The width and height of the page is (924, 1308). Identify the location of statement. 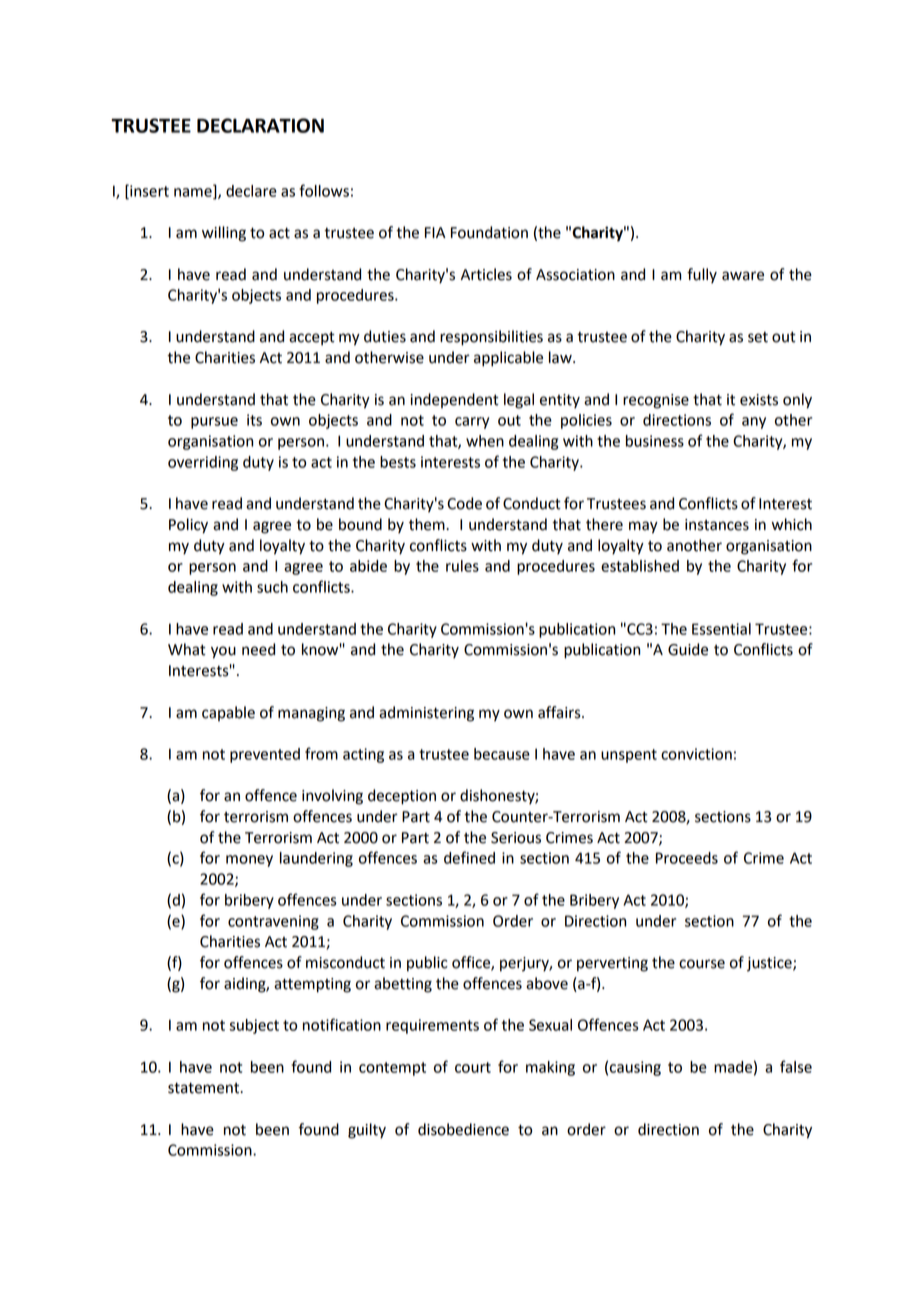
(205, 1088).
